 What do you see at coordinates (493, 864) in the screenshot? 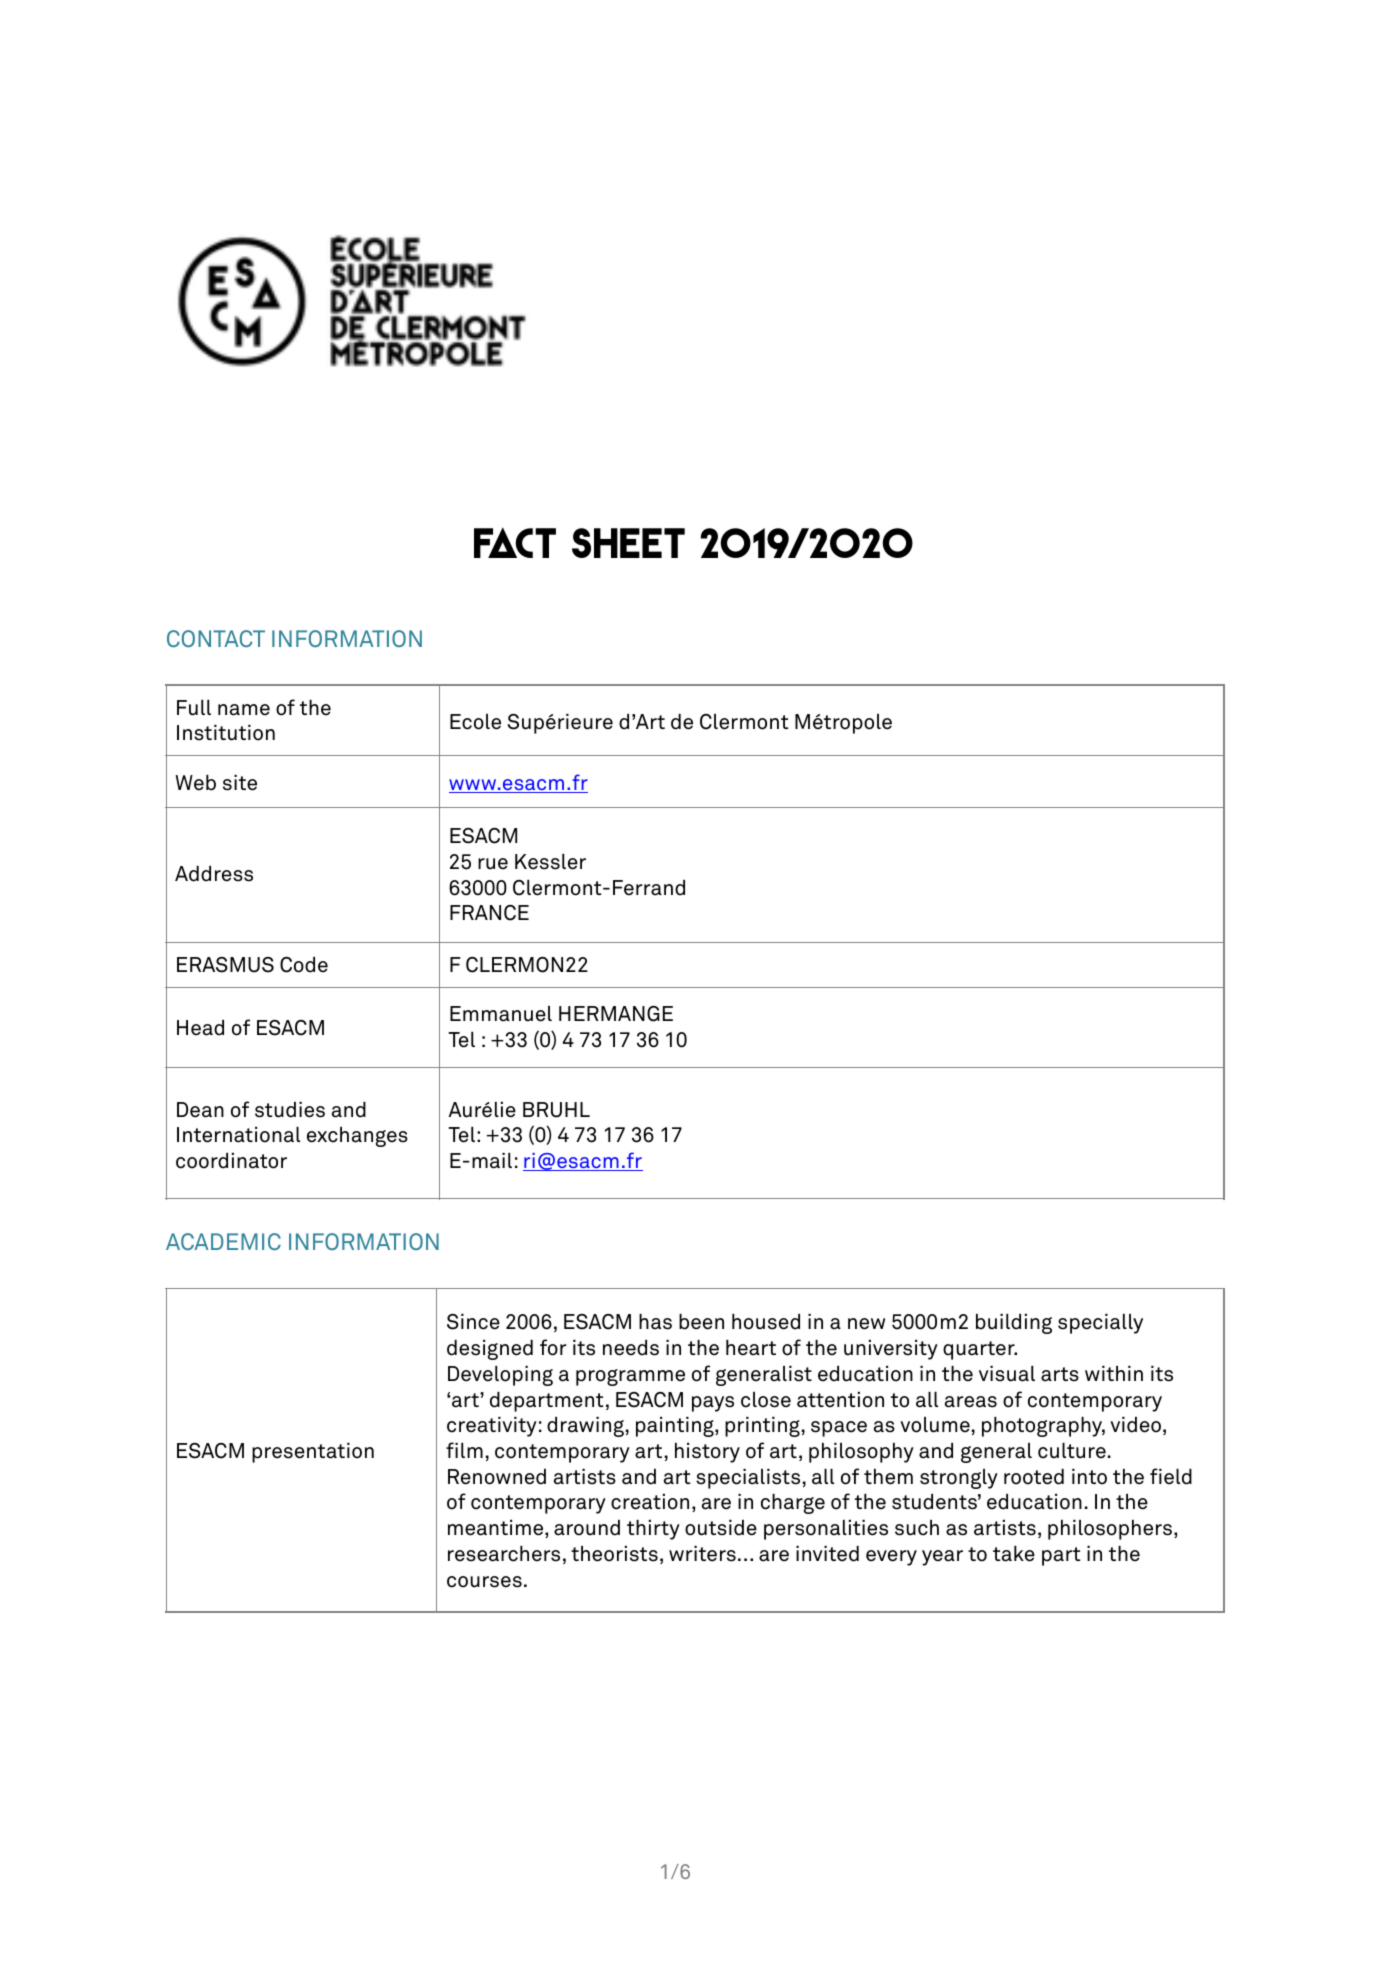
I see `rue` at bounding box center [493, 864].
